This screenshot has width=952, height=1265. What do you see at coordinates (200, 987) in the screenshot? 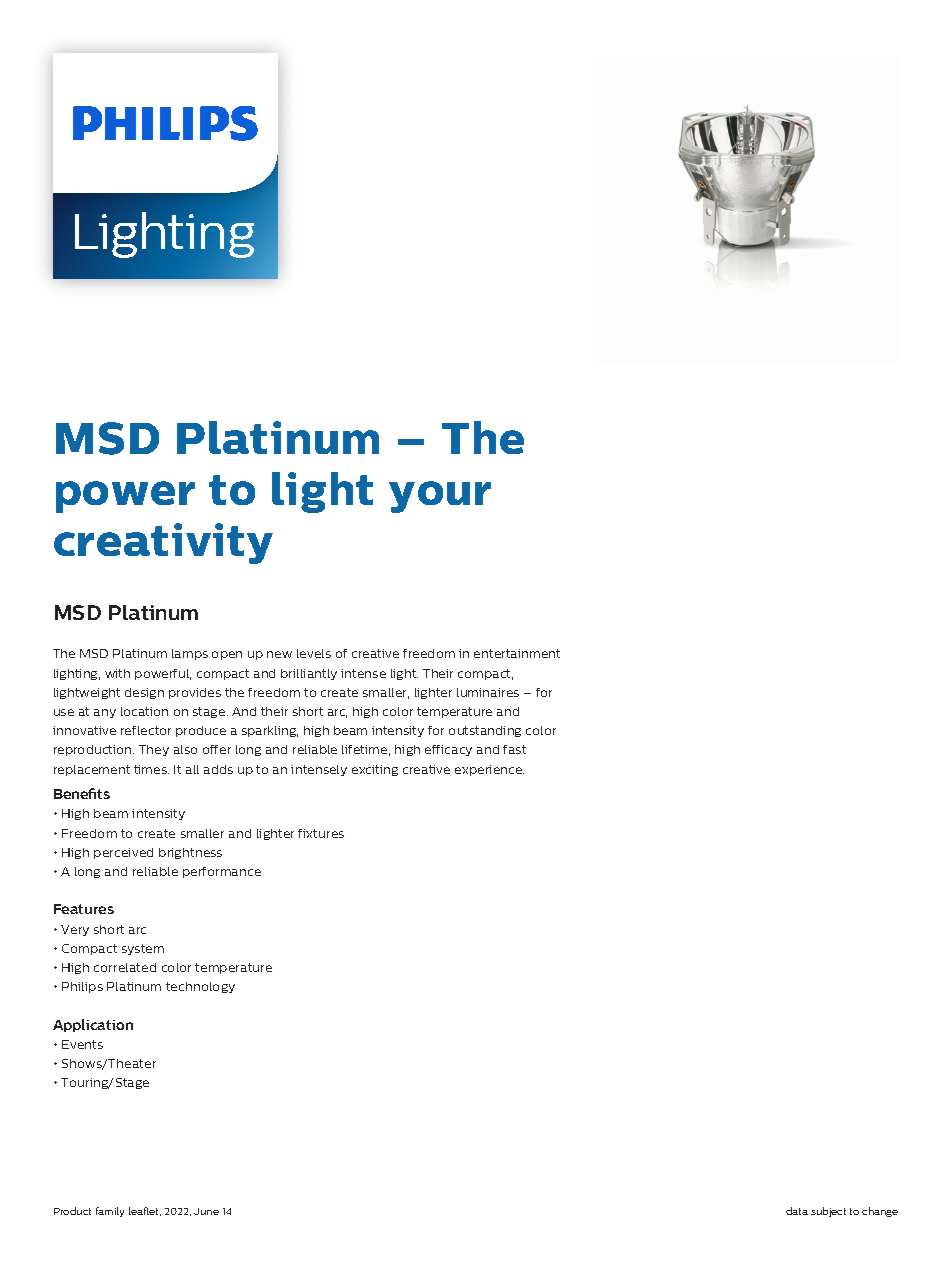
I see `technology` at bounding box center [200, 987].
